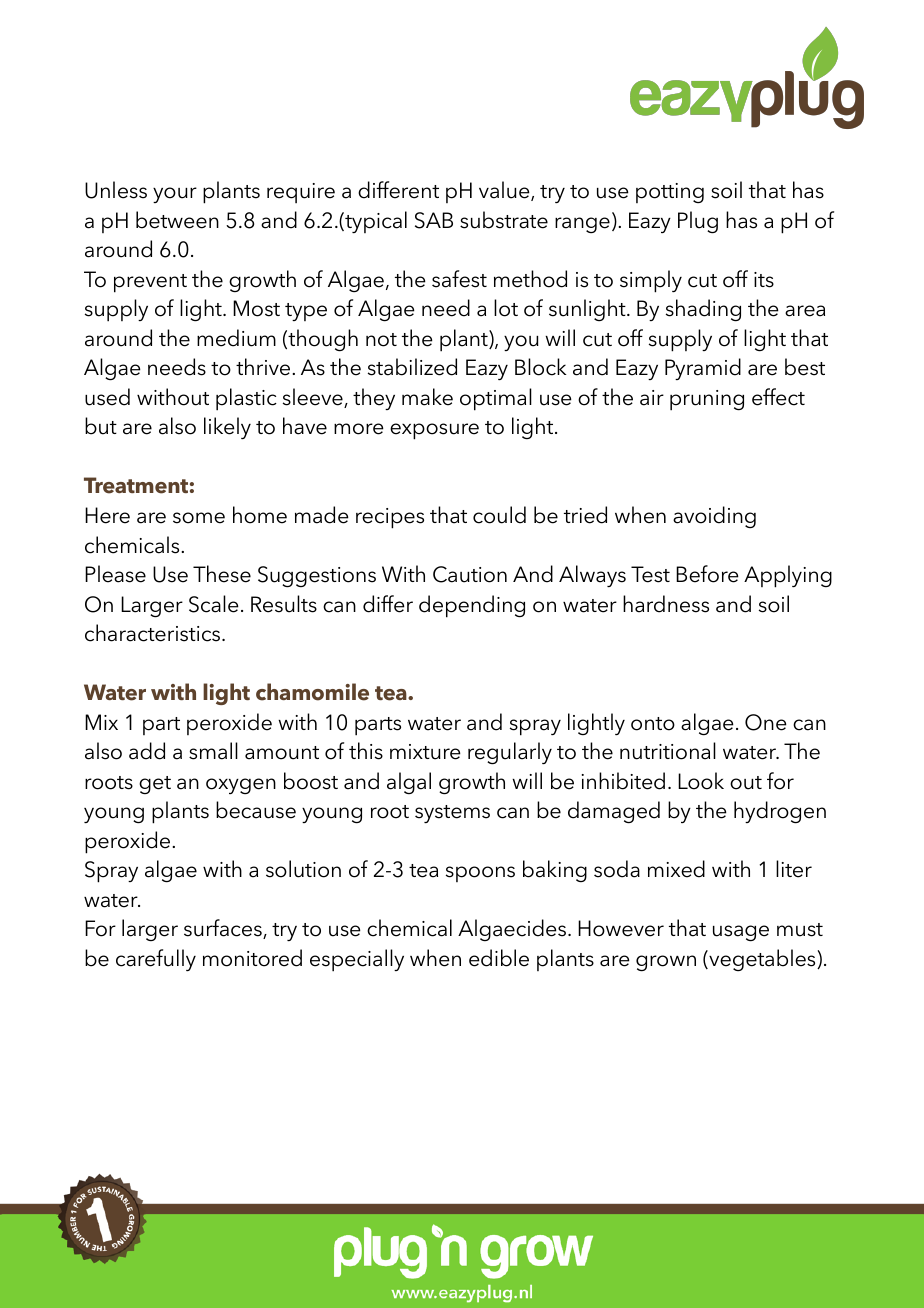  Describe the element at coordinates (434, 220) in the screenshot. I see `SAB` at that location.
